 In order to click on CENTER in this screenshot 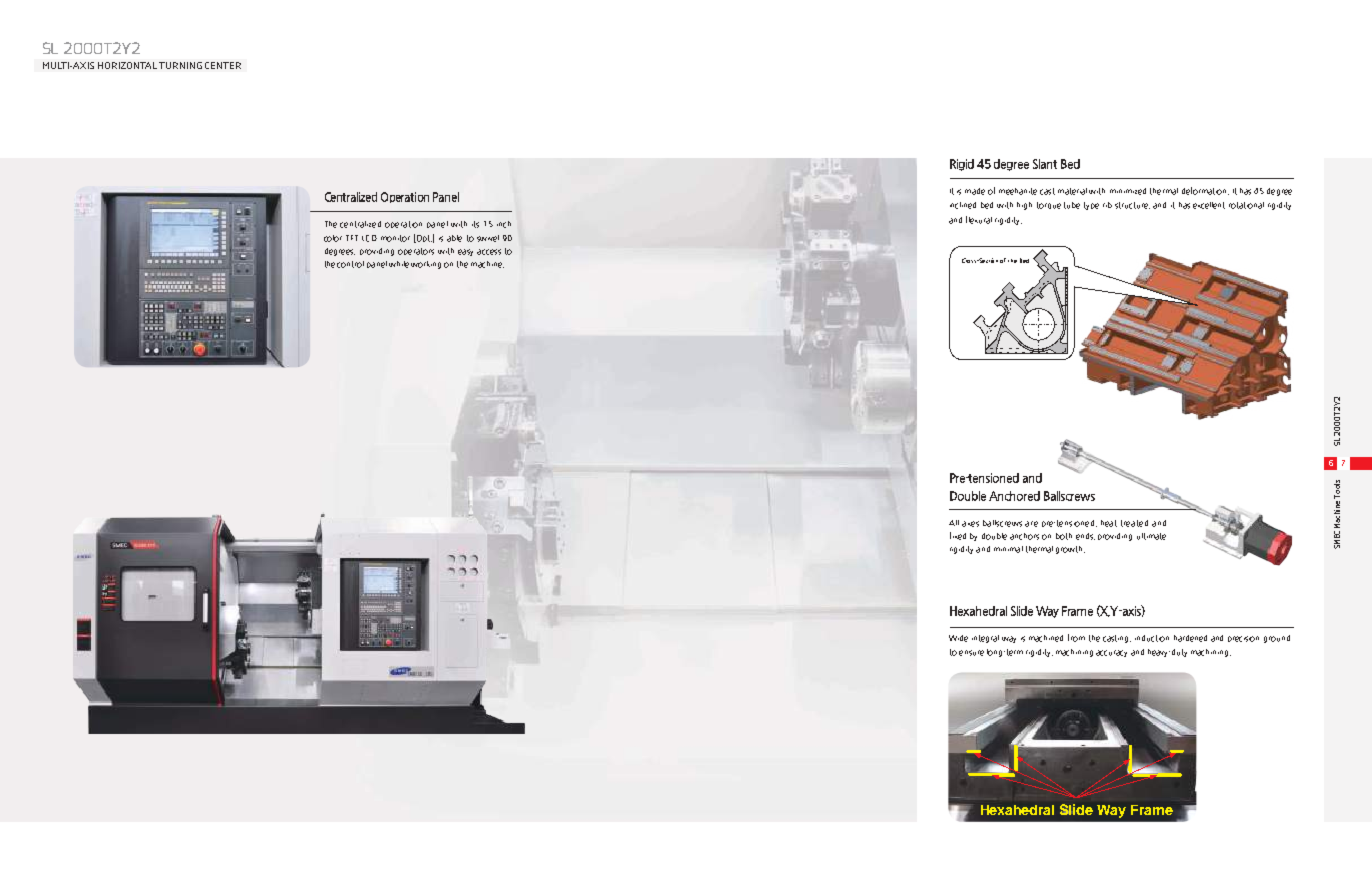, I will do `click(223, 65)`.
